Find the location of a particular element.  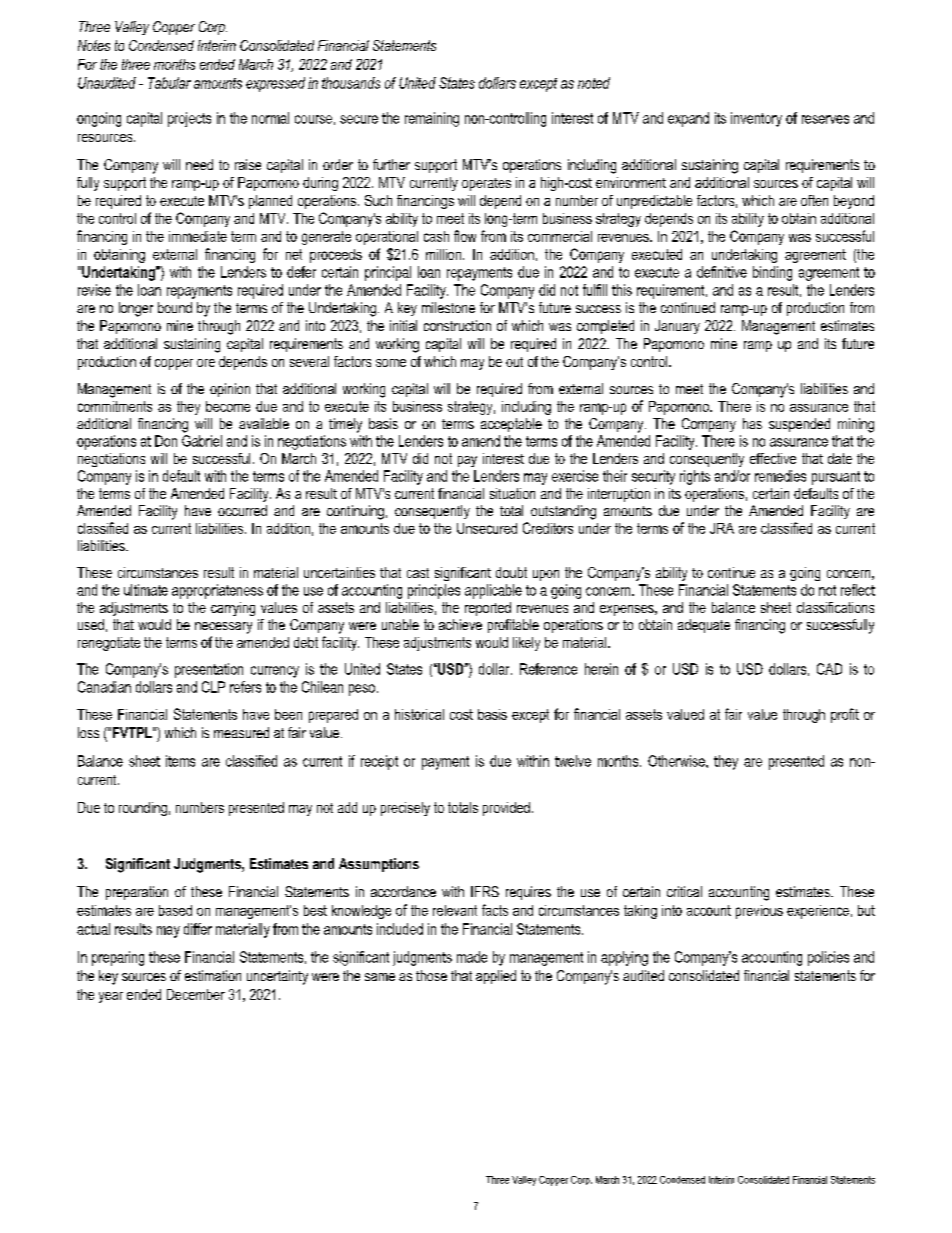

remaining is located at coordinates (432, 119).
